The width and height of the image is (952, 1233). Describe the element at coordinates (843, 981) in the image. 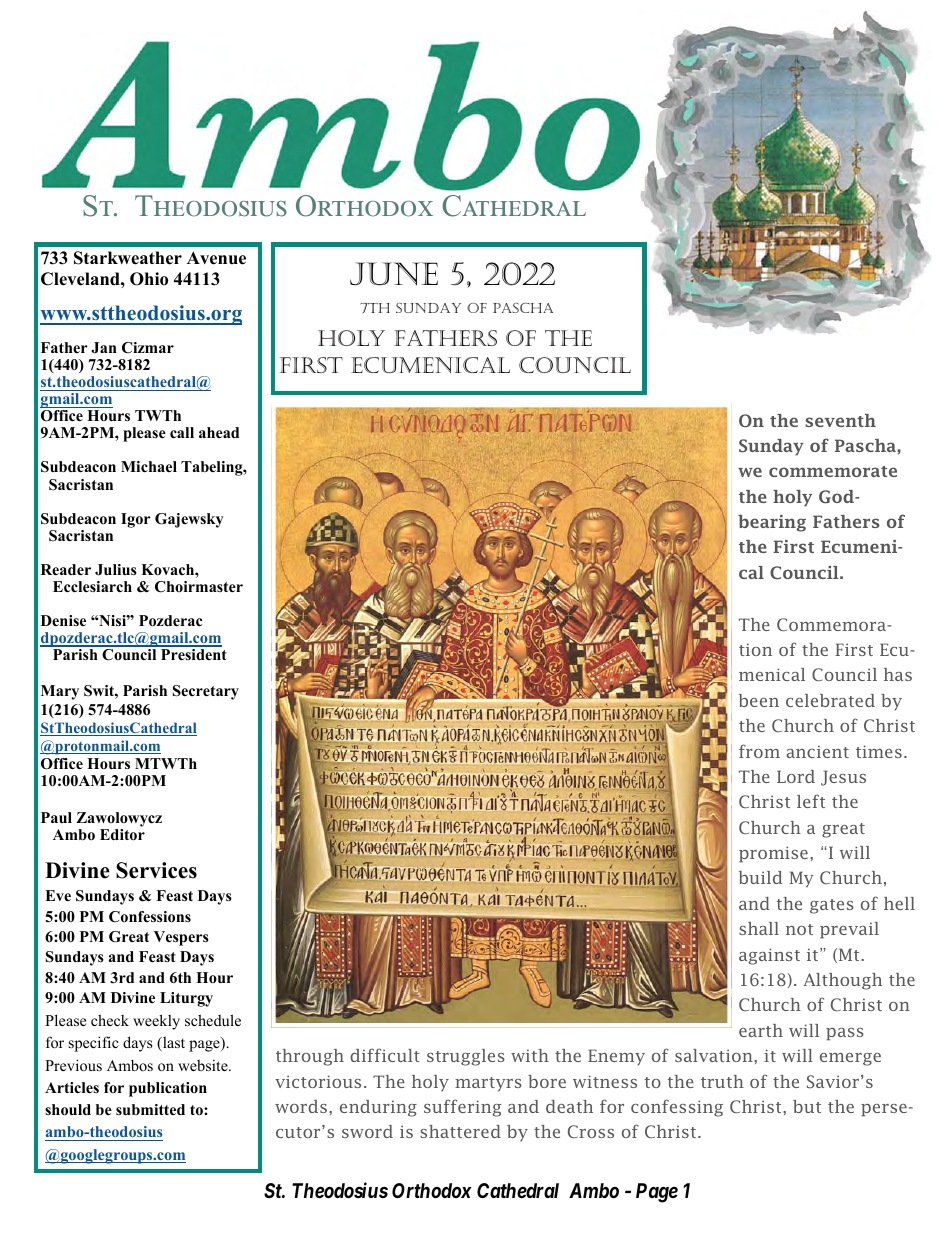

I see `Although` at that location.
